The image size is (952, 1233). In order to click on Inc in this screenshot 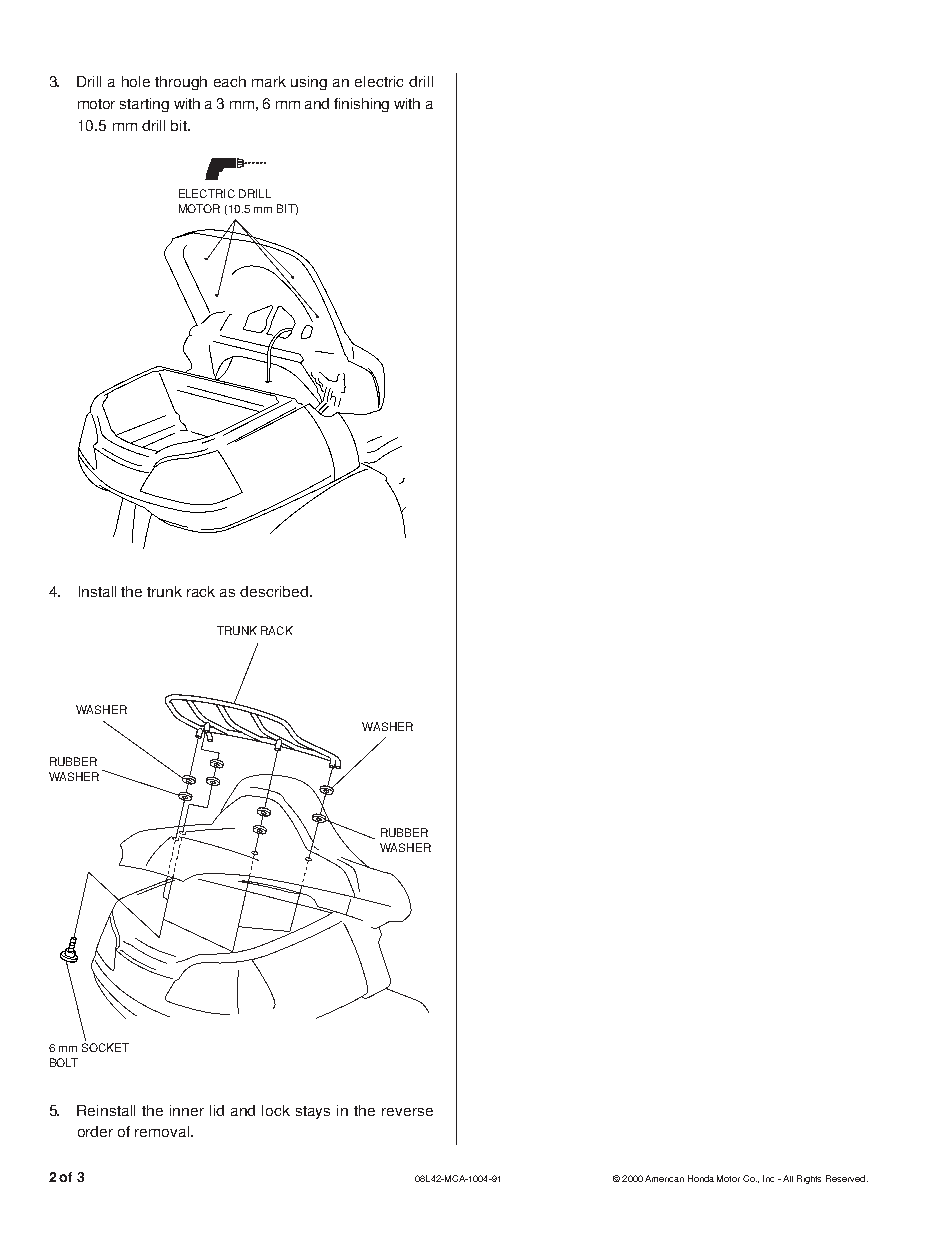, I will do `click(768, 1178)`.
